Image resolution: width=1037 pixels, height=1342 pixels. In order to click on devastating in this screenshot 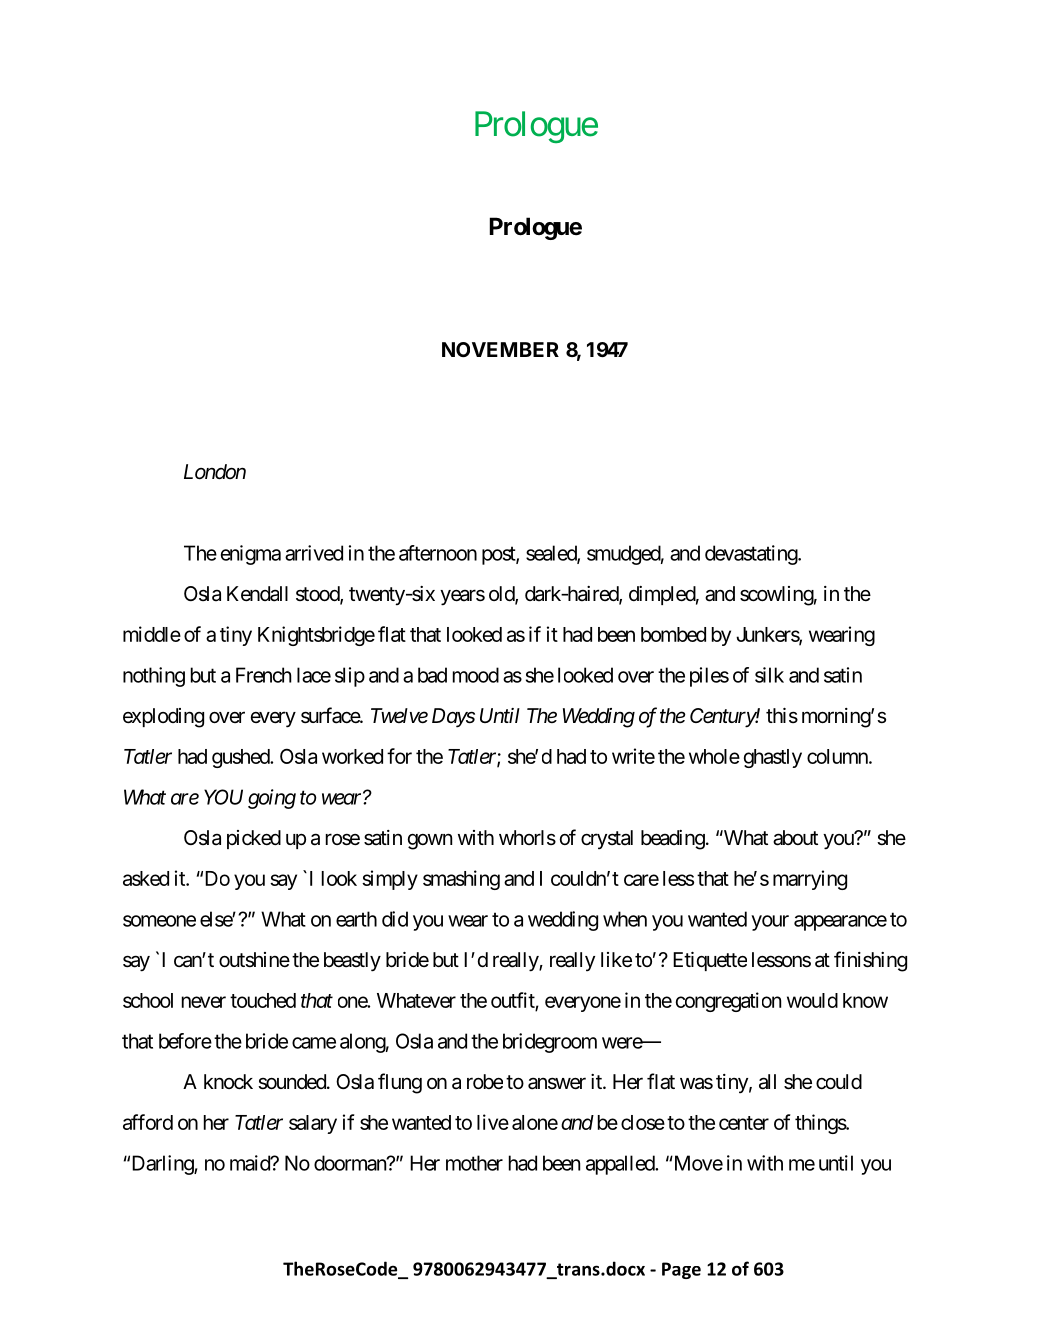, I will do `click(752, 555)`.
